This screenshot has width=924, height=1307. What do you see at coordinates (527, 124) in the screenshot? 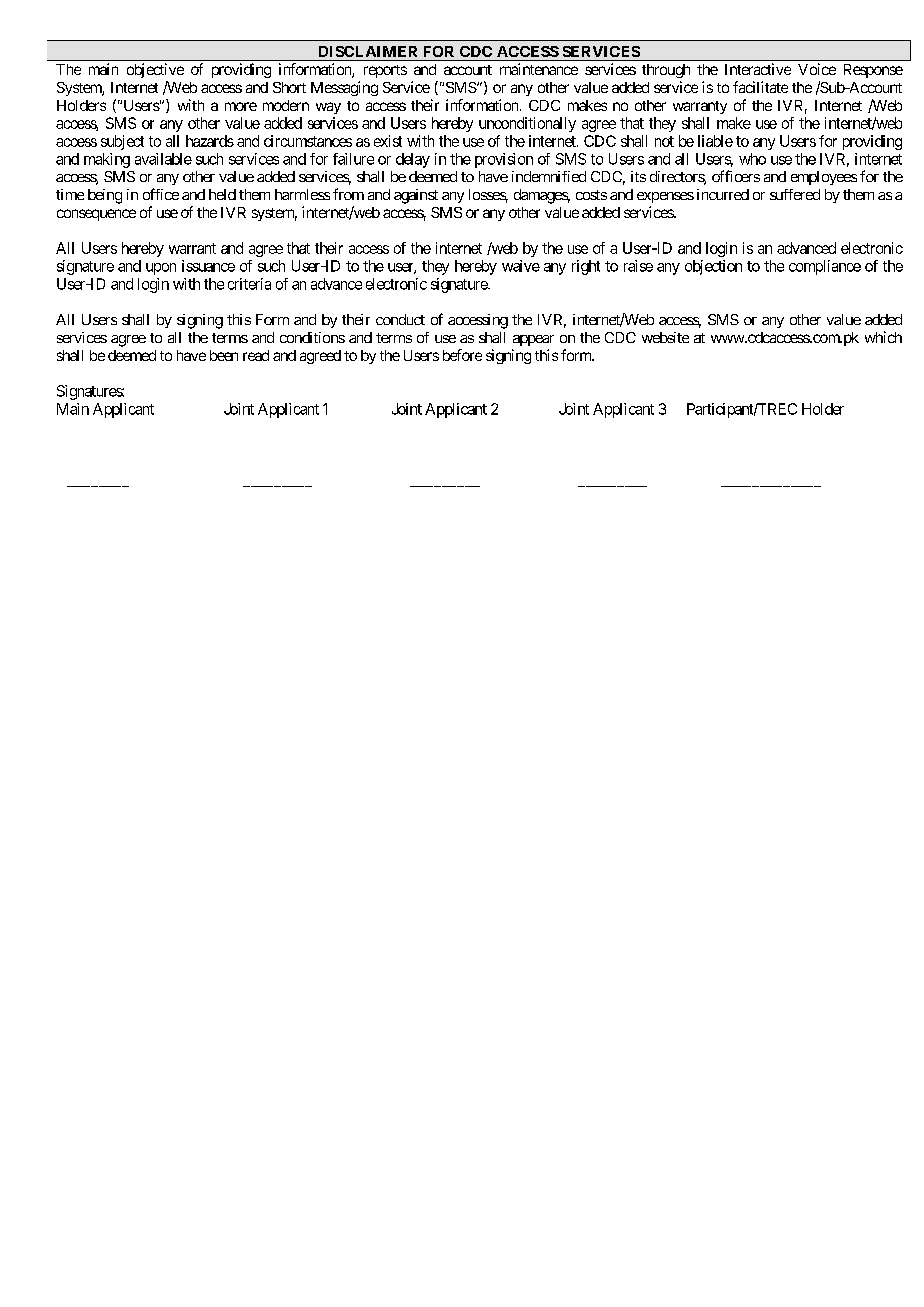
I see `unconditionally` at bounding box center [527, 124].
